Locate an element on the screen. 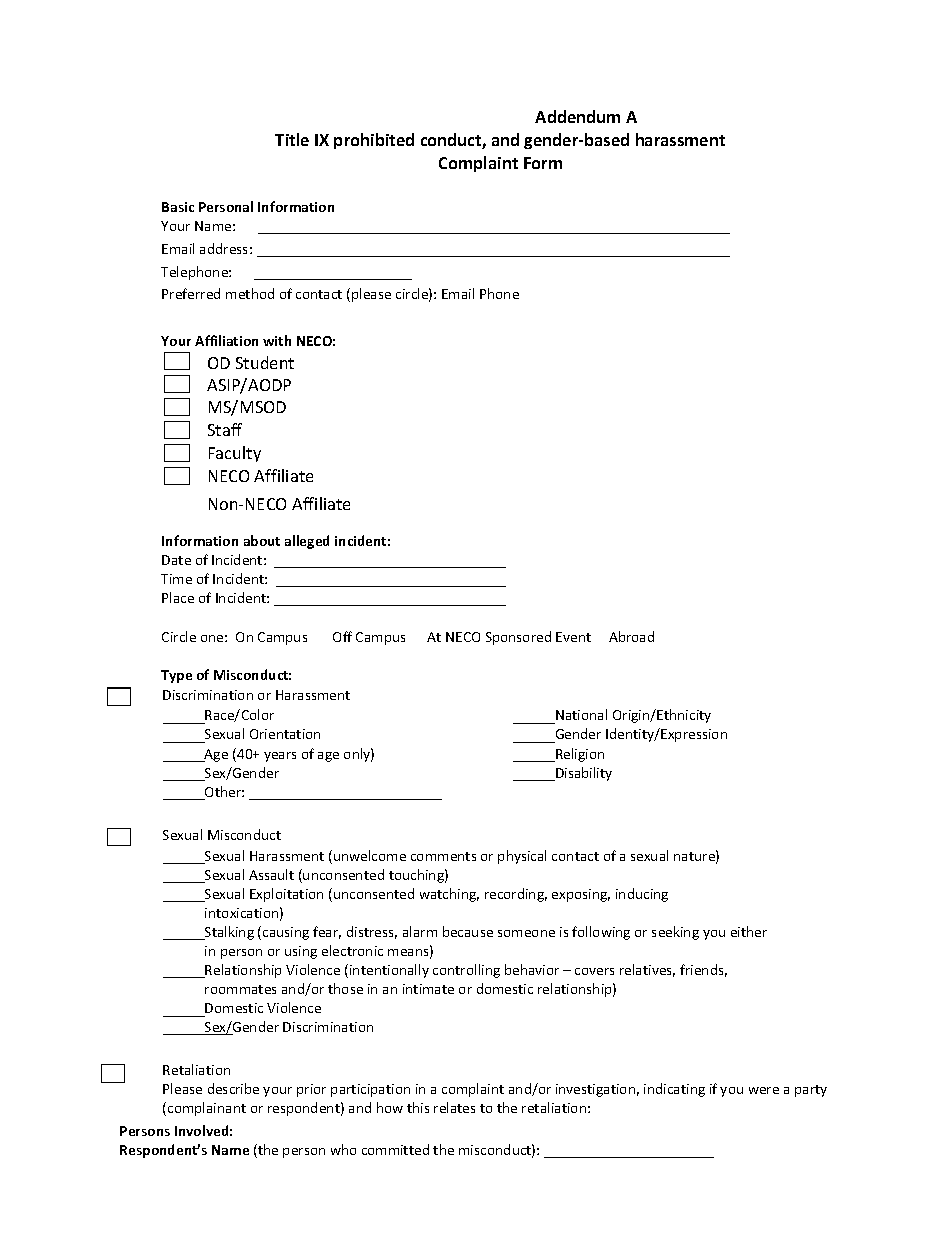 The width and height of the screenshot is (952, 1233). Title is located at coordinates (292, 139).
